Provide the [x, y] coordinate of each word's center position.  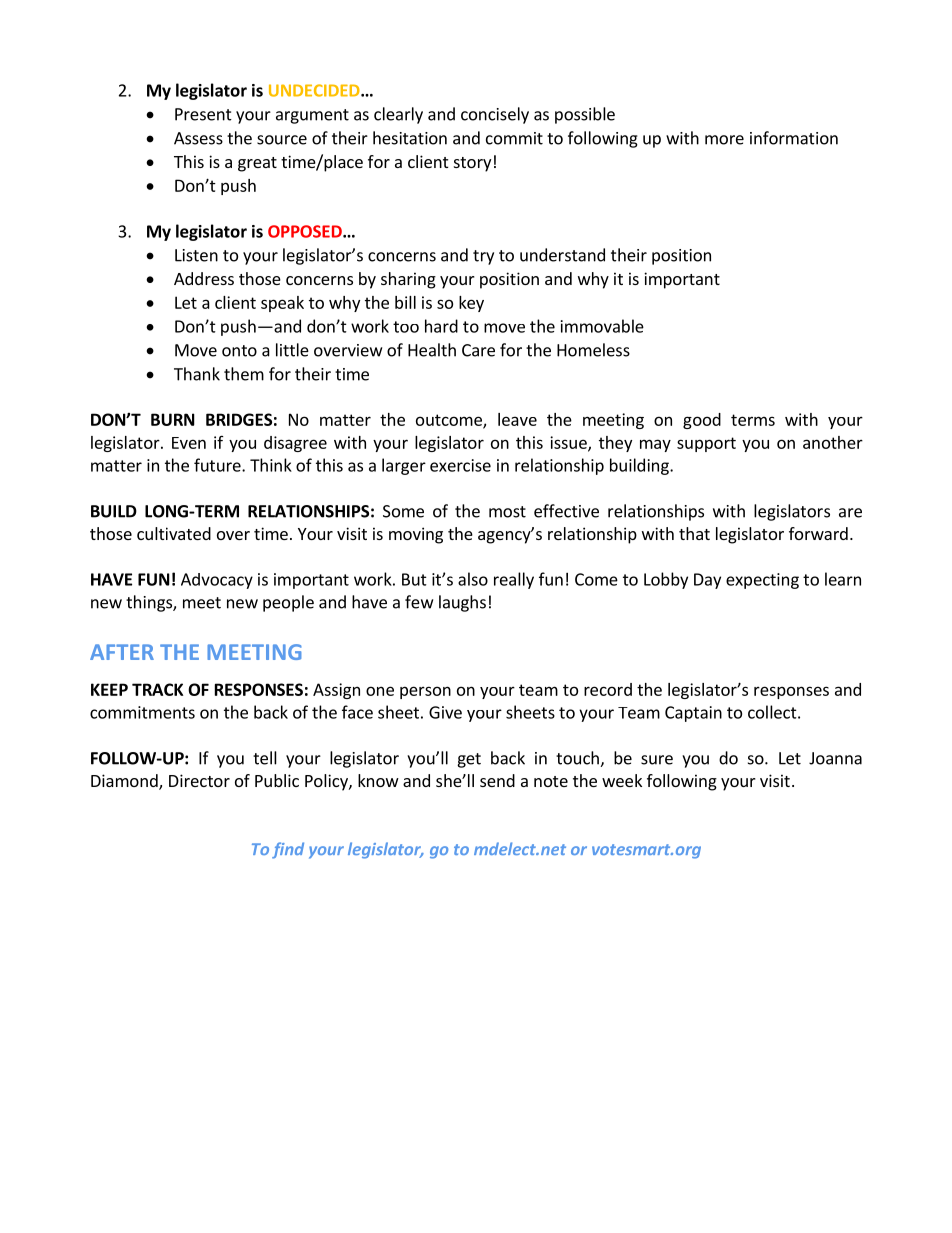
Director [199, 780]
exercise [460, 465]
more [724, 140]
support [706, 444]
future [218, 465]
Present [203, 114]
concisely [495, 115]
